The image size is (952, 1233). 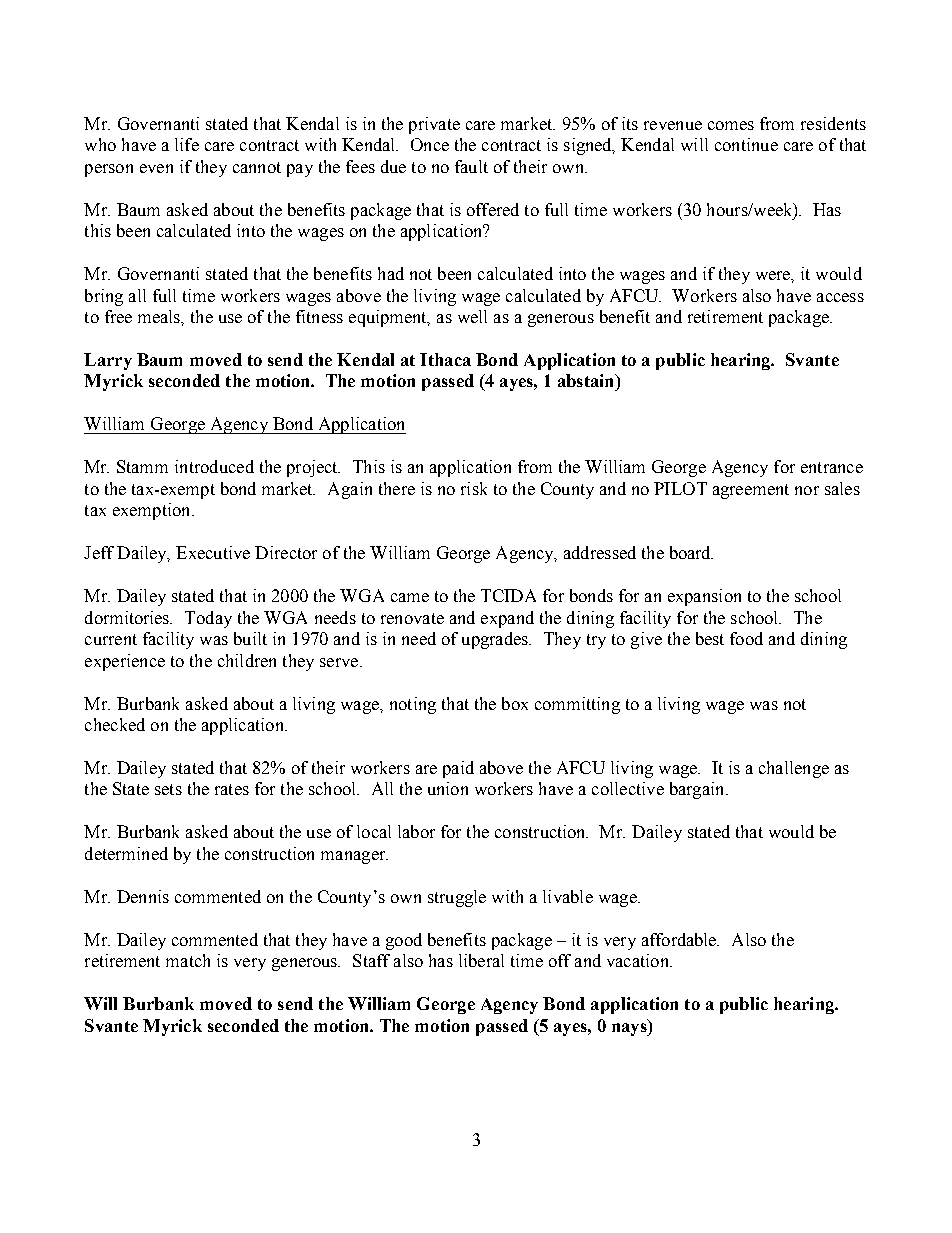 What do you see at coordinates (474, 488) in the document?
I see `risk` at bounding box center [474, 488].
